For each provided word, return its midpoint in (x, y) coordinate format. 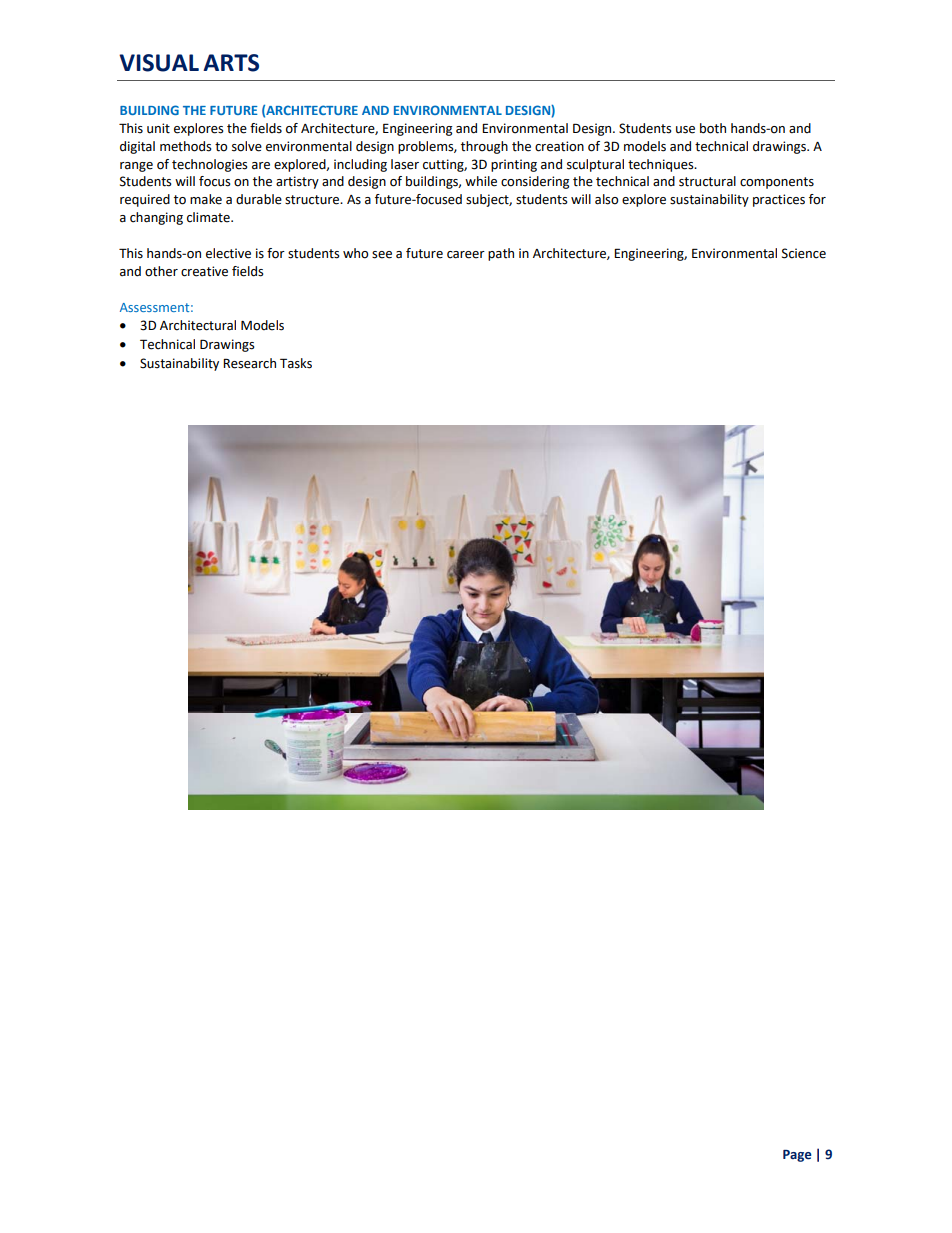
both (713, 128)
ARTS (231, 63)
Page (797, 1156)
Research (249, 363)
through (484, 147)
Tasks (296, 363)
